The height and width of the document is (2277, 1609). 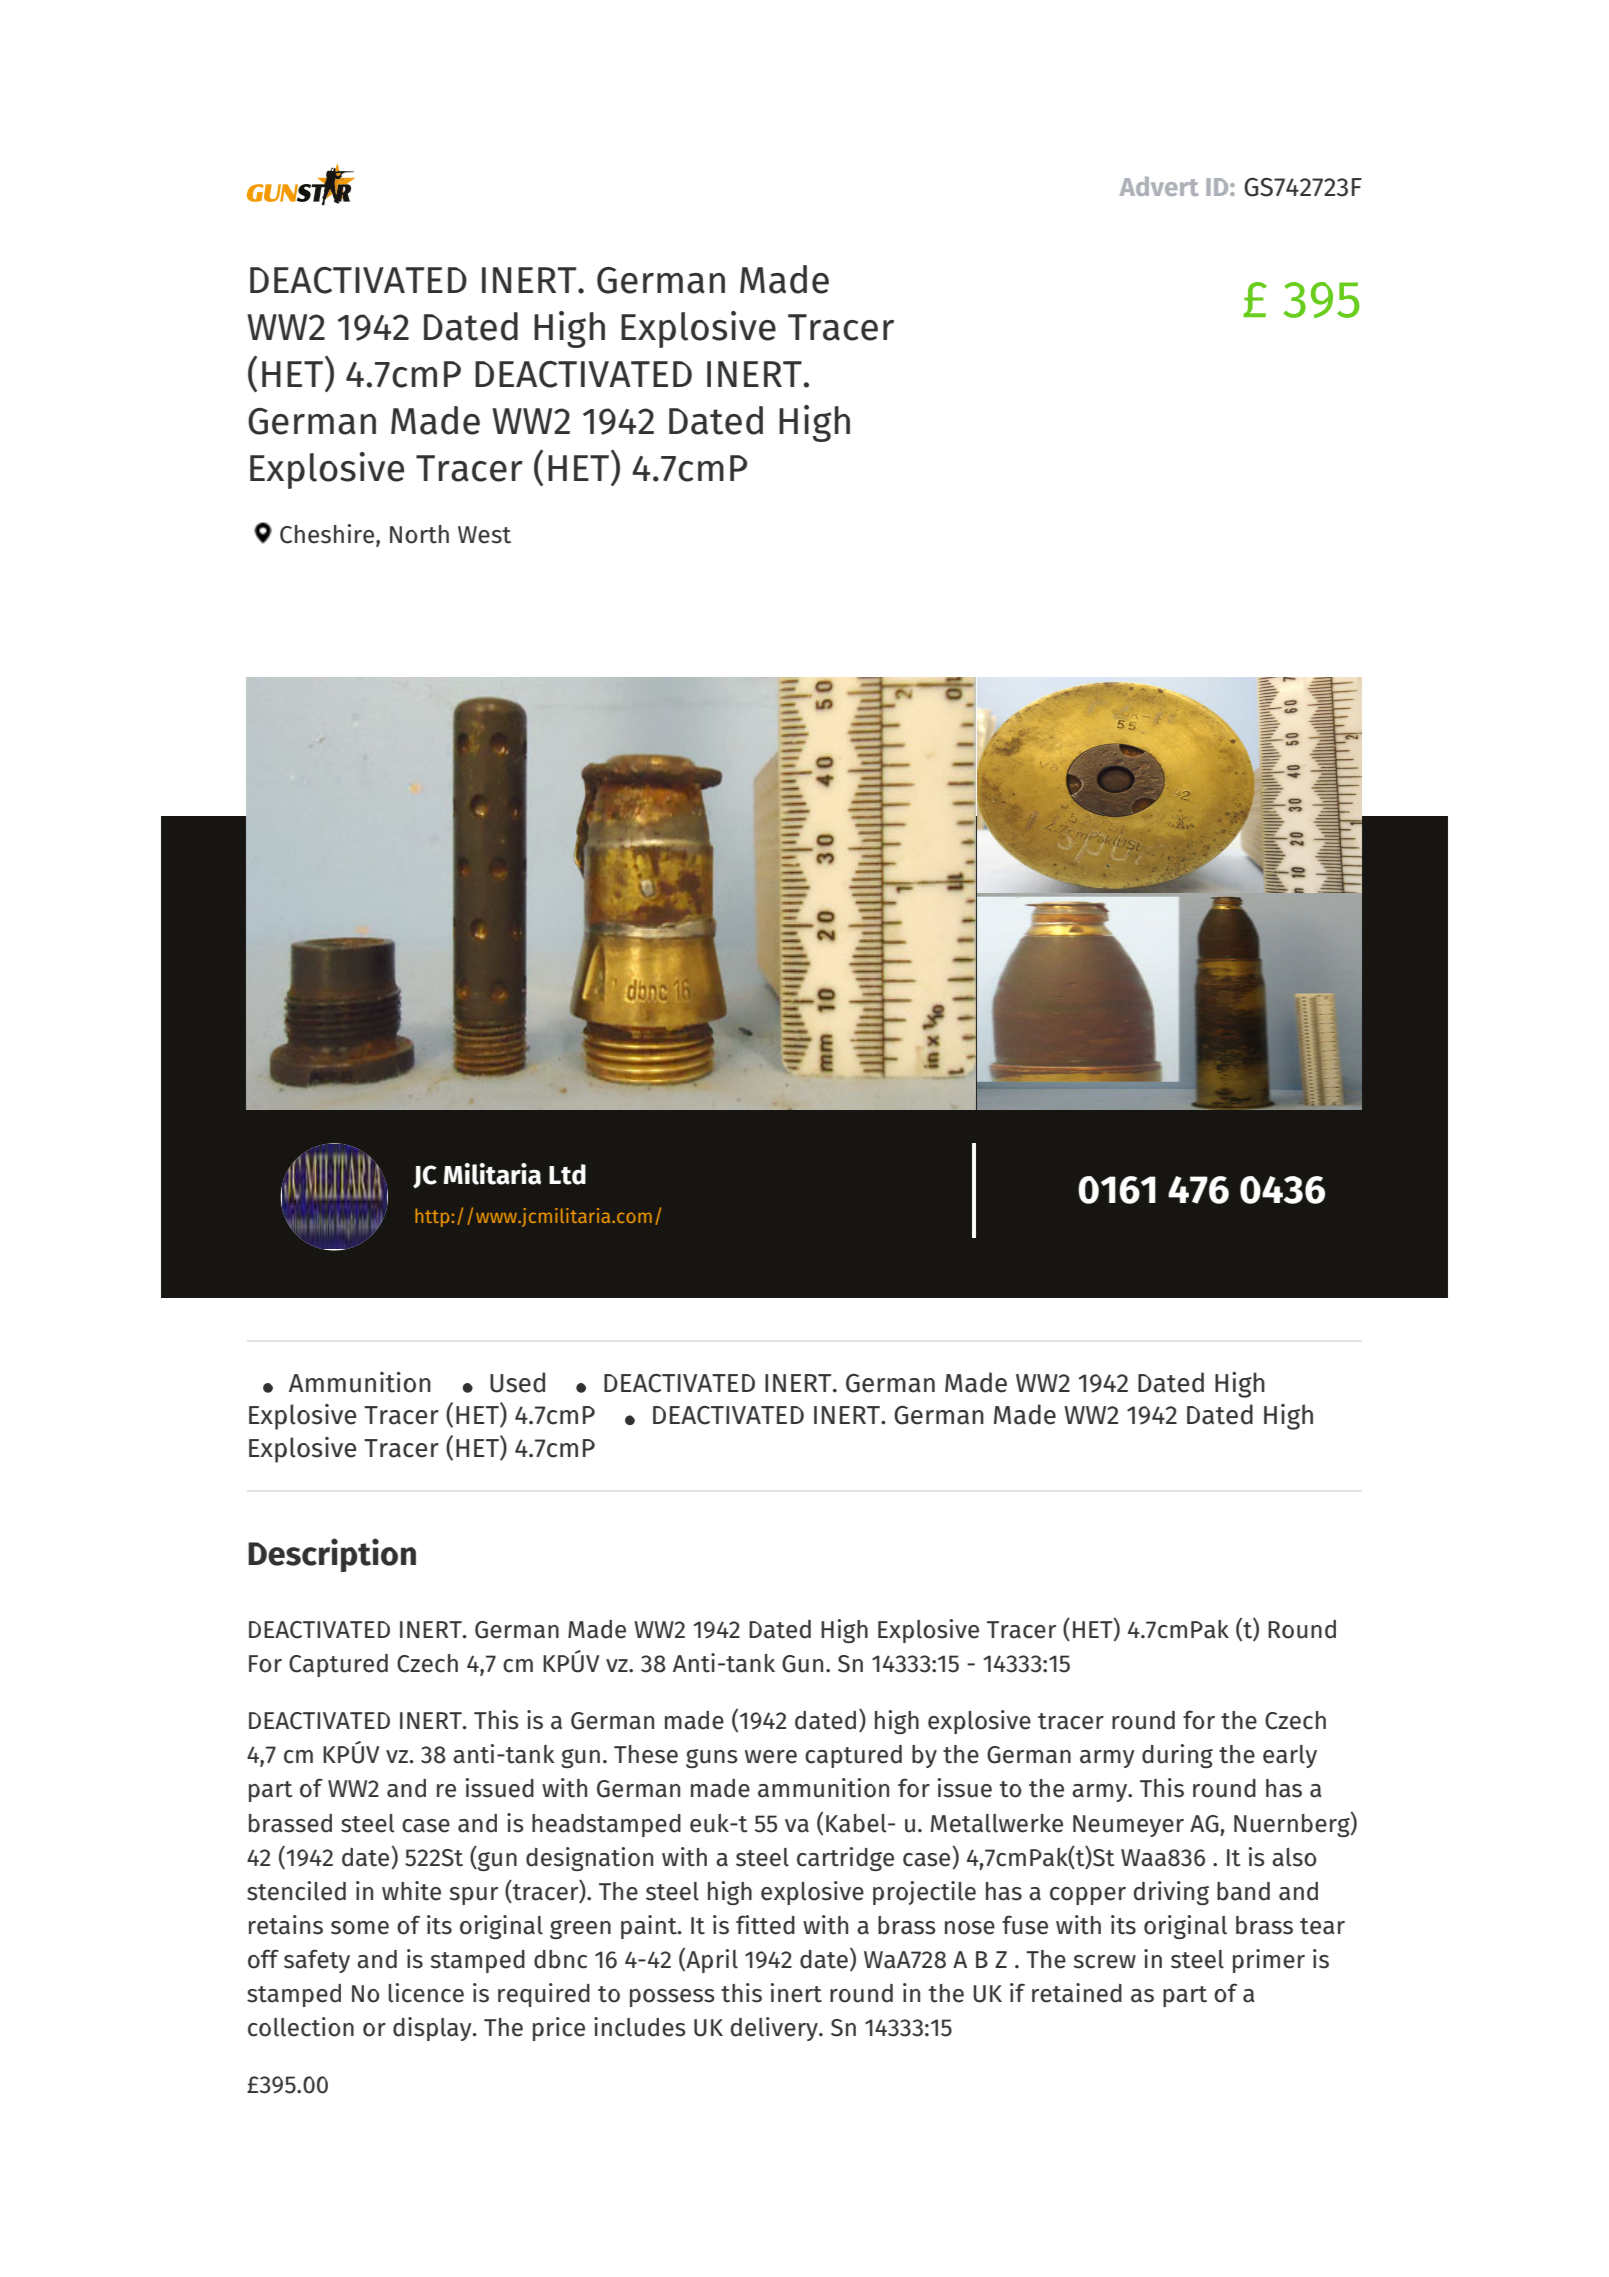 I want to click on West, so click(x=484, y=535).
